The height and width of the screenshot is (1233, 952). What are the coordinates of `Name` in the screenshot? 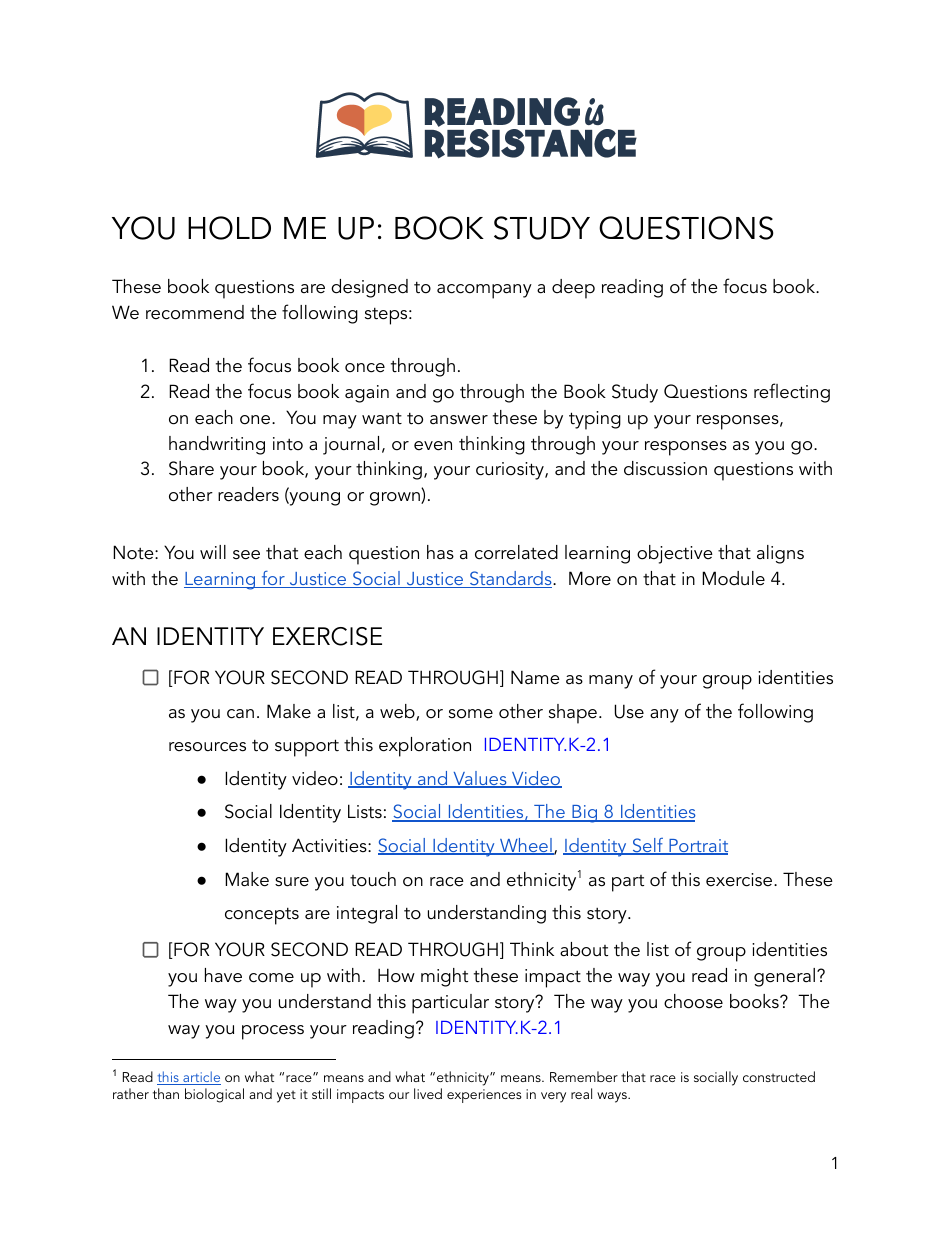 It's located at (535, 677).
